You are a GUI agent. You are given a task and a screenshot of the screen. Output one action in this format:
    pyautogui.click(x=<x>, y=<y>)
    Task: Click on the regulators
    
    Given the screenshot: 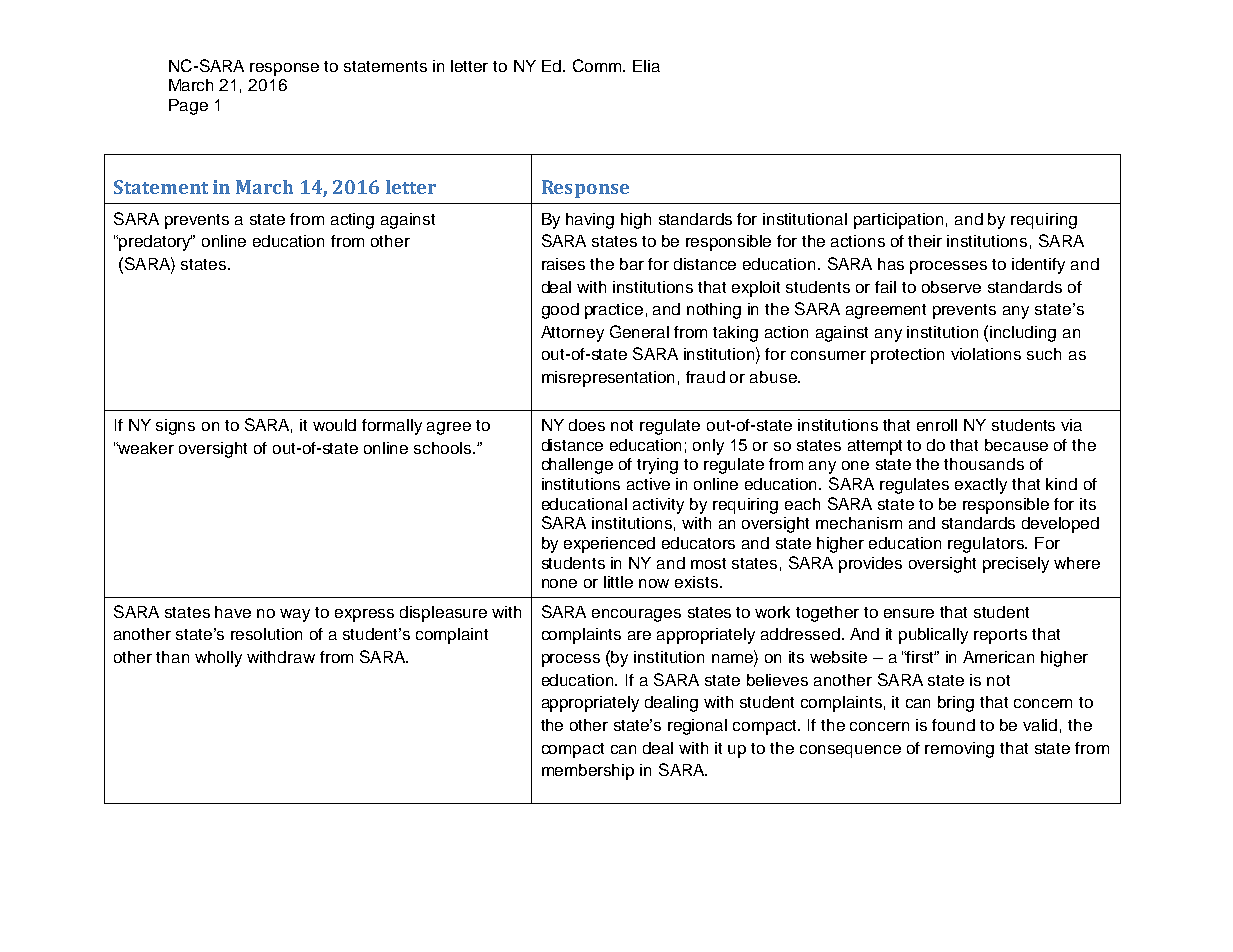 What is the action you would take?
    pyautogui.click(x=987, y=545)
